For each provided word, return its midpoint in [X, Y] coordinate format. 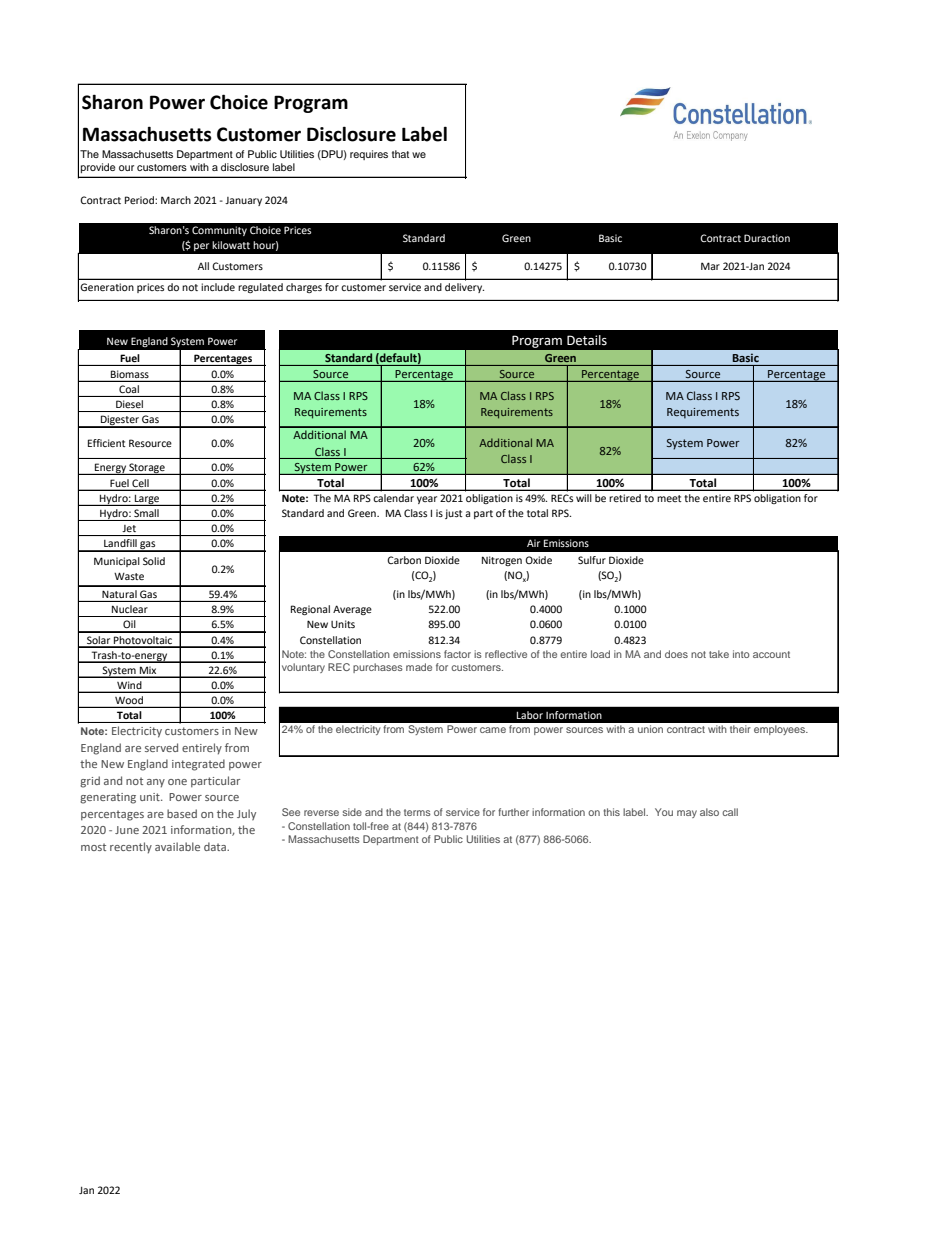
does [676, 654]
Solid [154, 561]
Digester [120, 421]
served [161, 747]
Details [587, 340]
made [419, 667]
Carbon [404, 560]
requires [369, 155]
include [218, 287]
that [400, 154]
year [427, 500]
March [176, 200]
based [182, 813]
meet [669, 498]
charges [304, 288]
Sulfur [592, 560]
